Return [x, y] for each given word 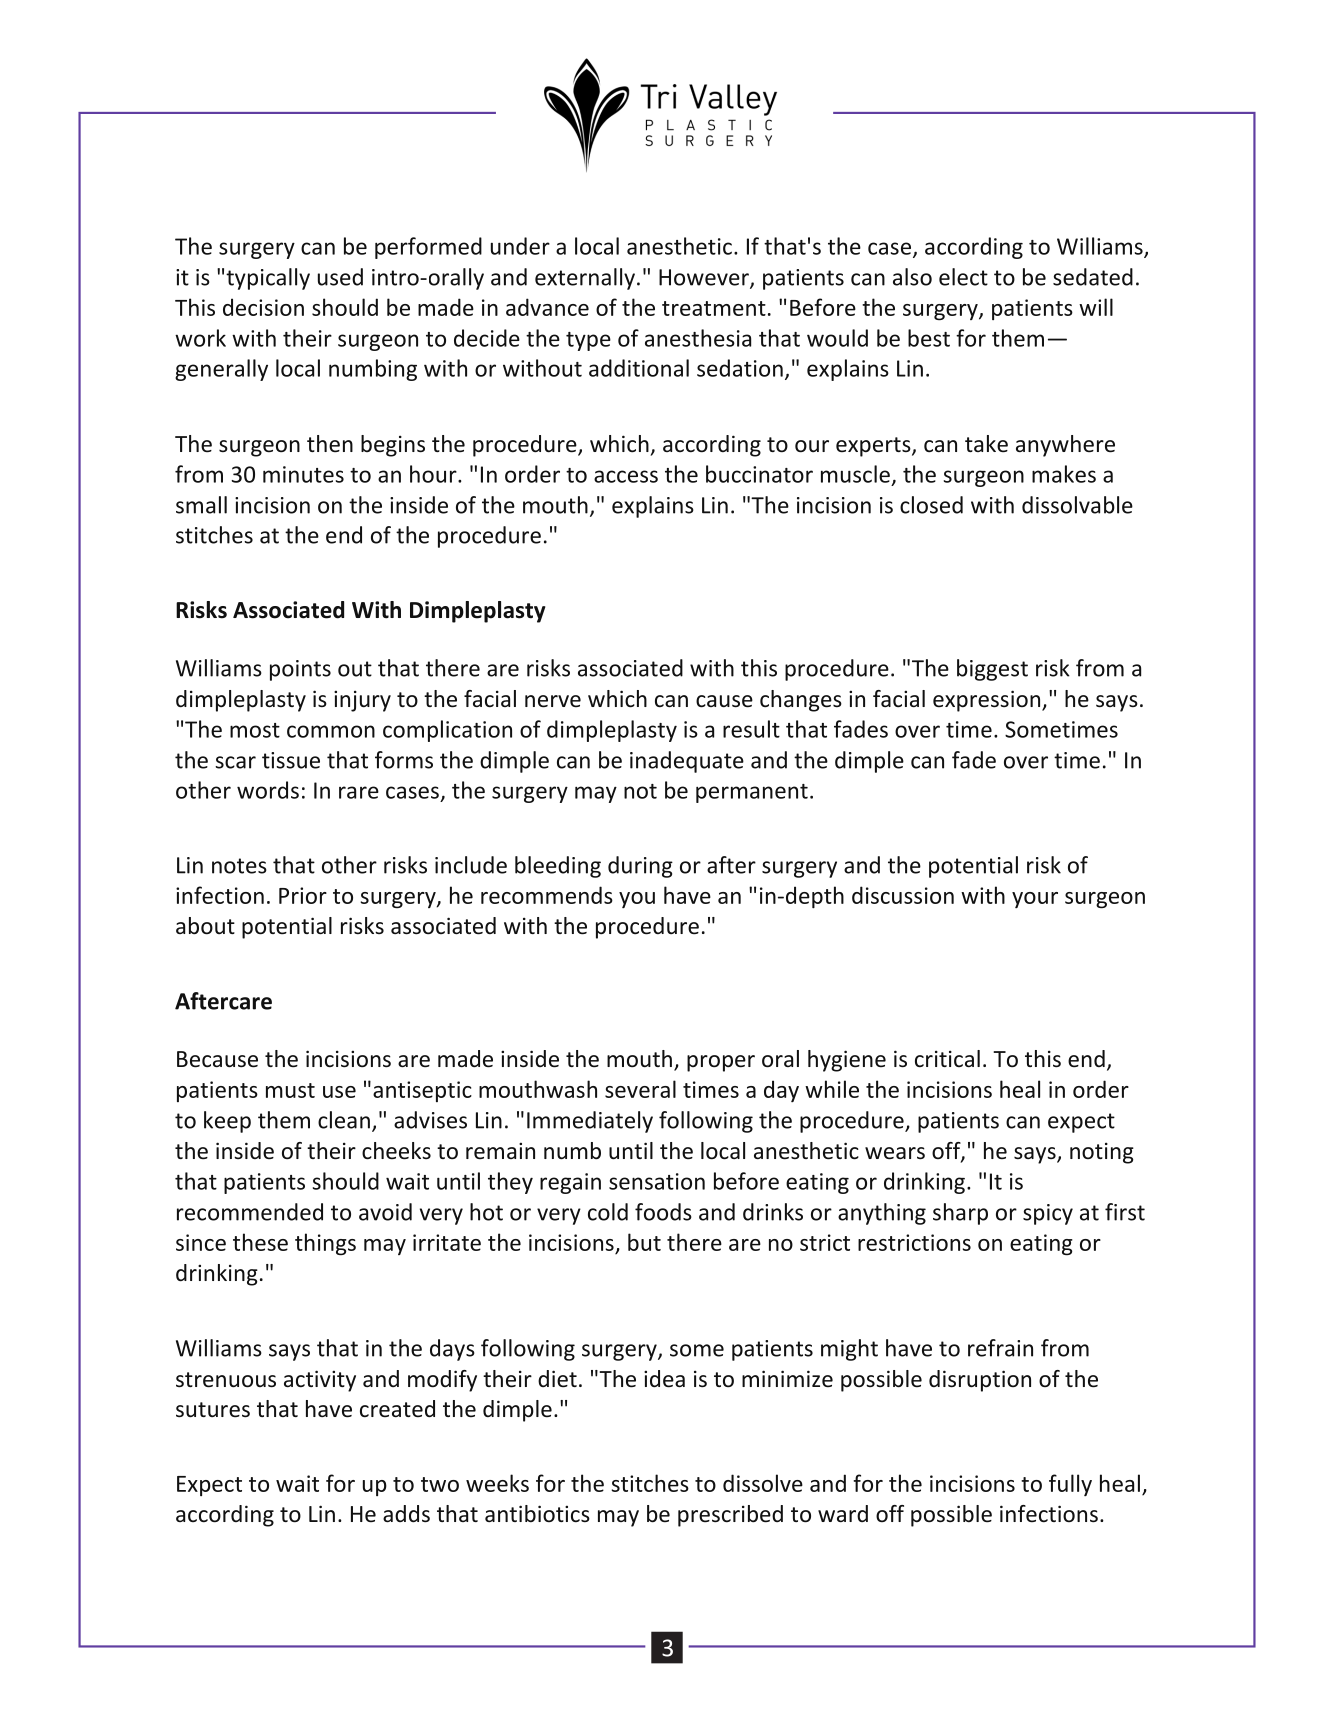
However [705, 278]
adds [406, 1514]
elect [963, 277]
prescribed [730, 1516]
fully [1070, 1485]
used [340, 277]
